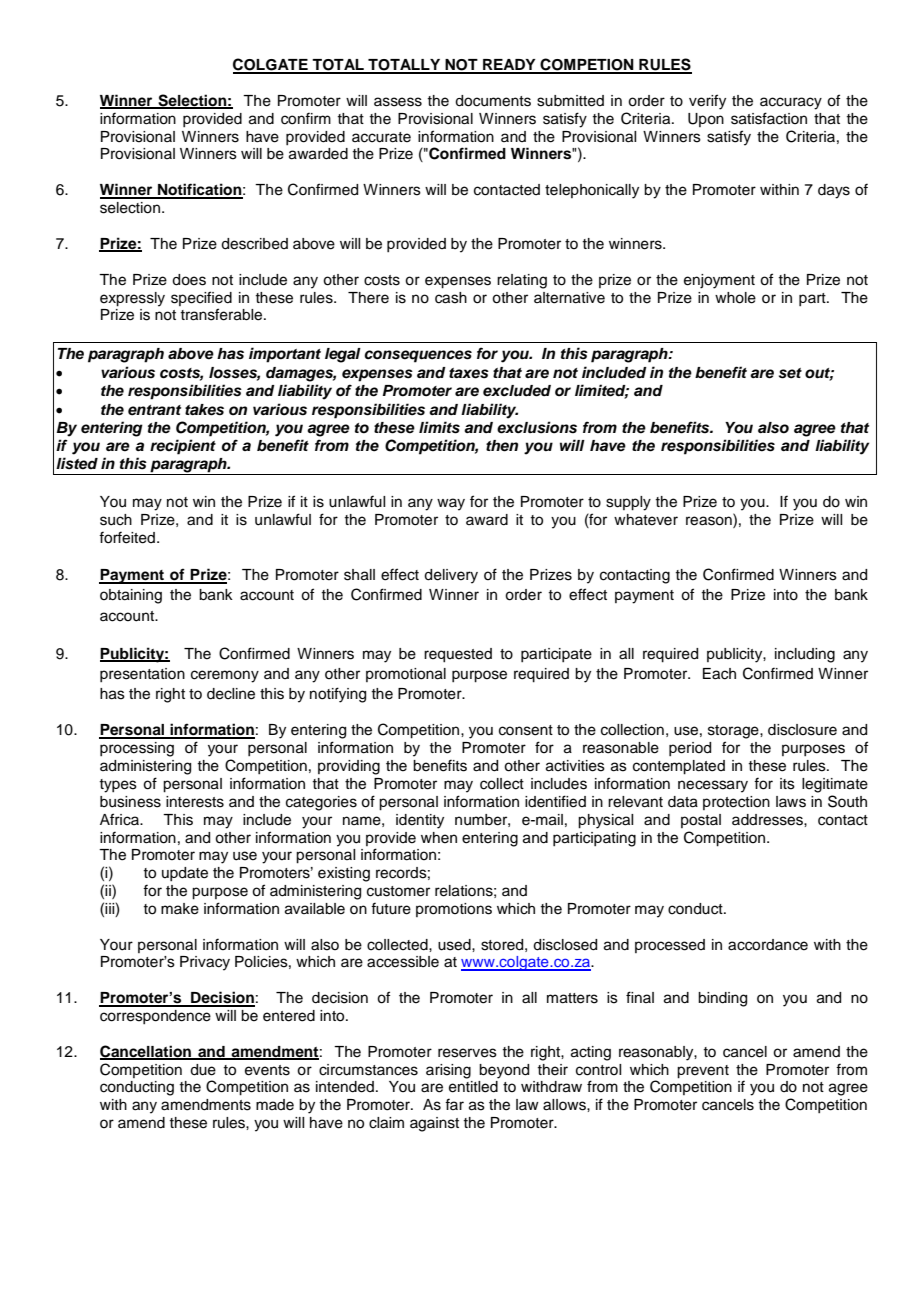 The width and height of the page is (924, 1308). I want to click on prevent, so click(703, 1072).
